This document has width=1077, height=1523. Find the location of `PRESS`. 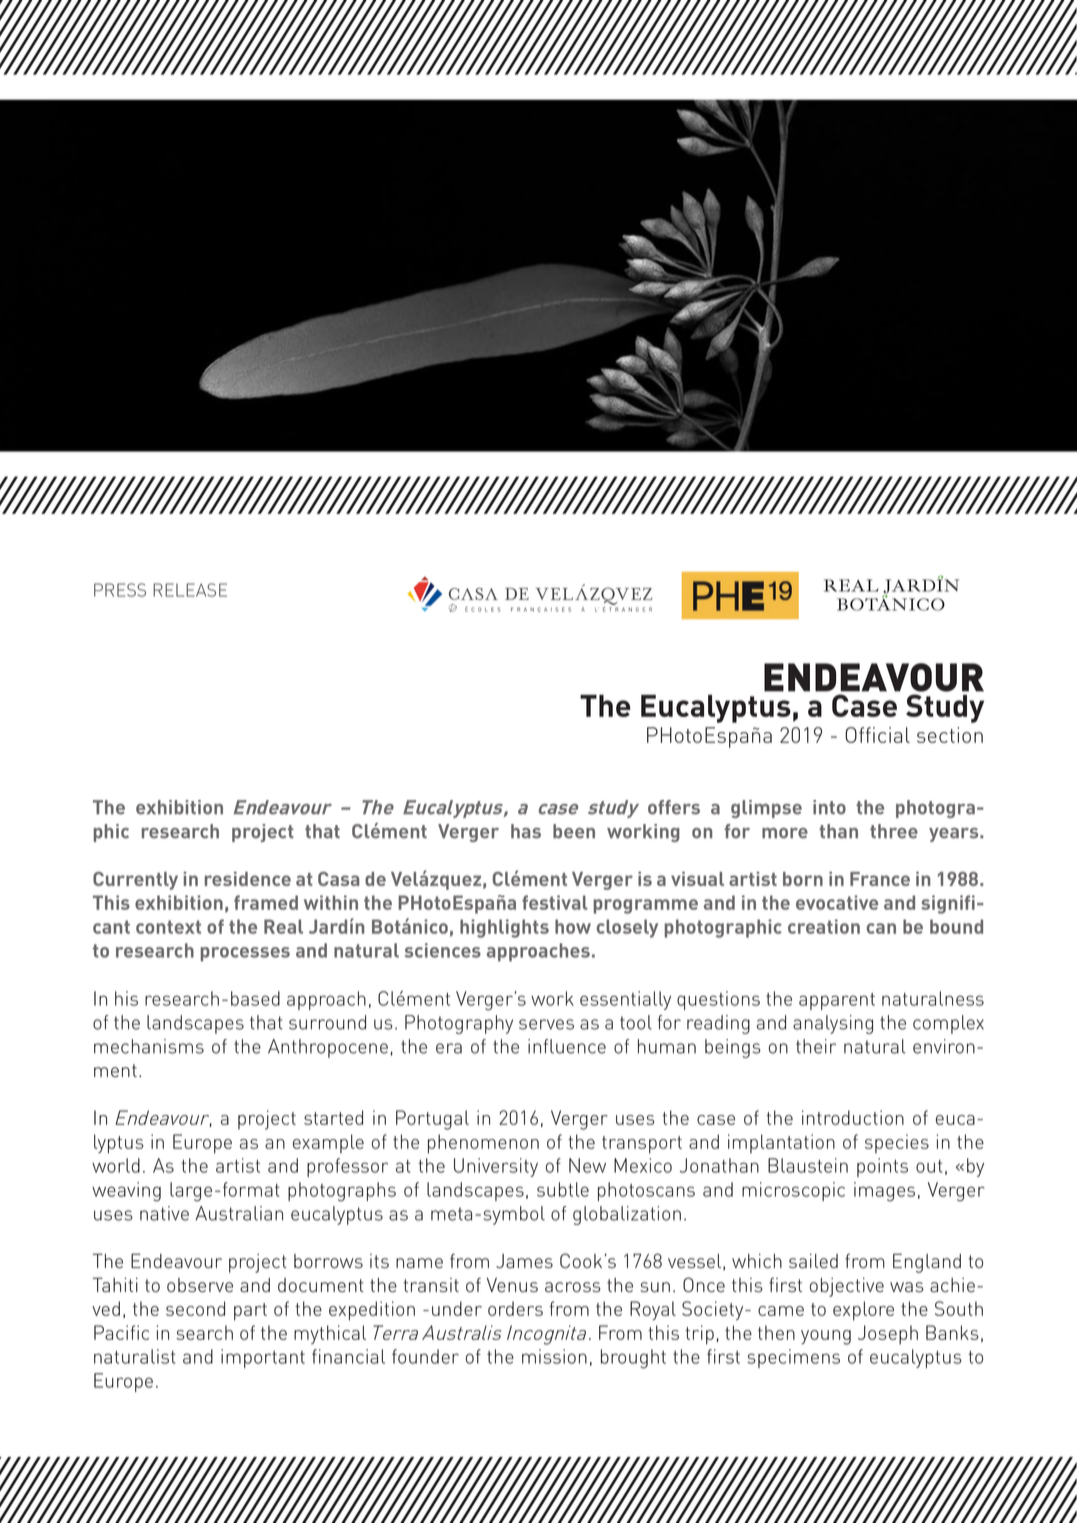

PRESS is located at coordinates (120, 590).
